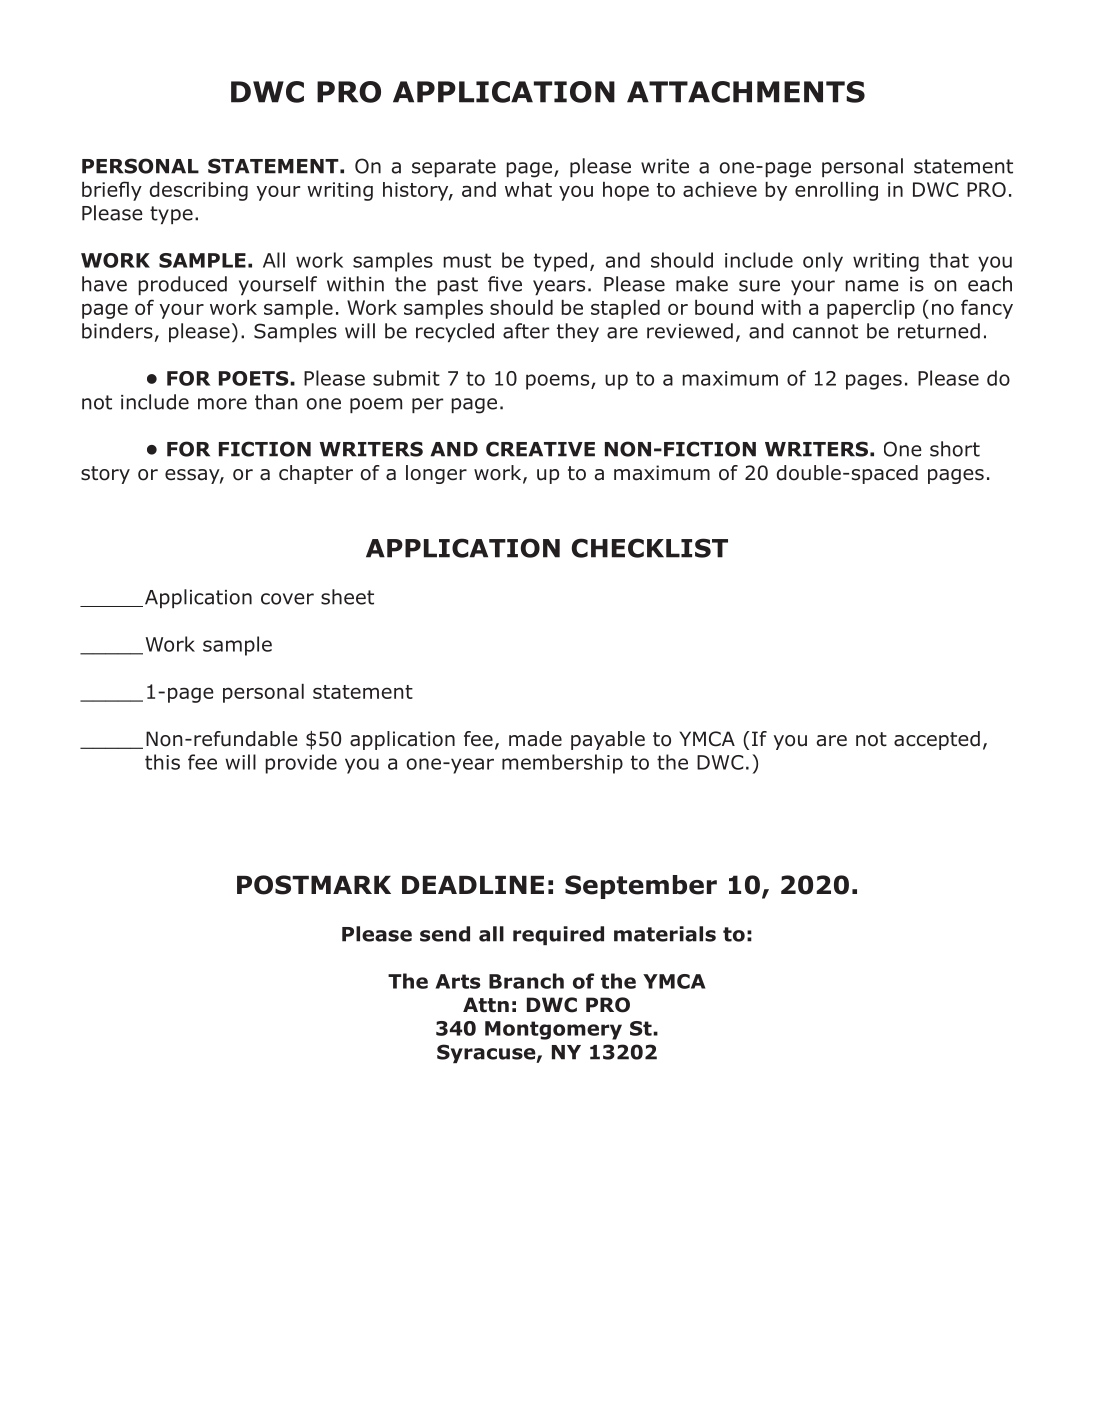 The height and width of the page is (1416, 1094). Describe the element at coordinates (458, 981) in the page. I see `Arts` at that location.
